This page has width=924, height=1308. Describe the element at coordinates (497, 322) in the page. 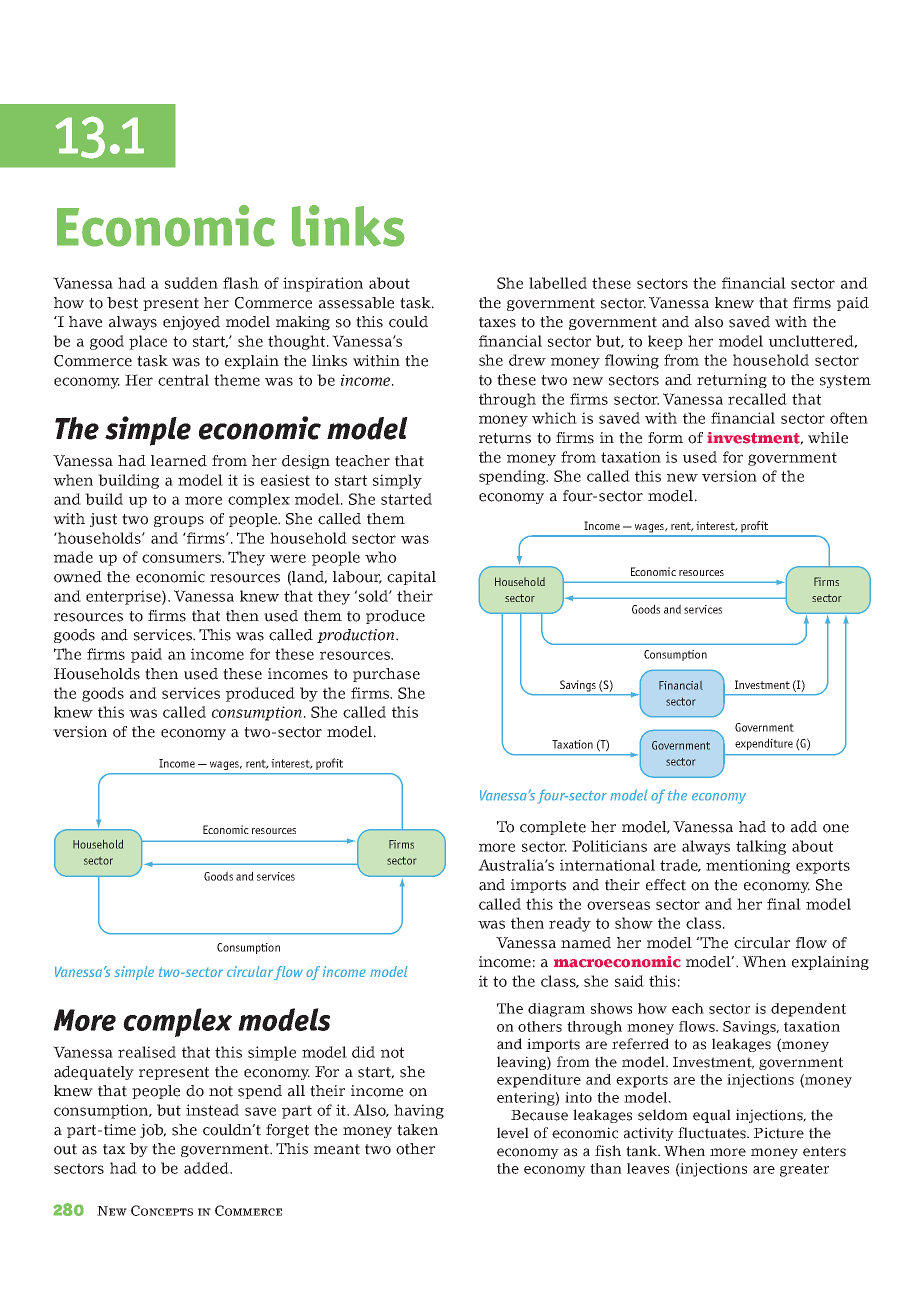

I see `taxes` at that location.
